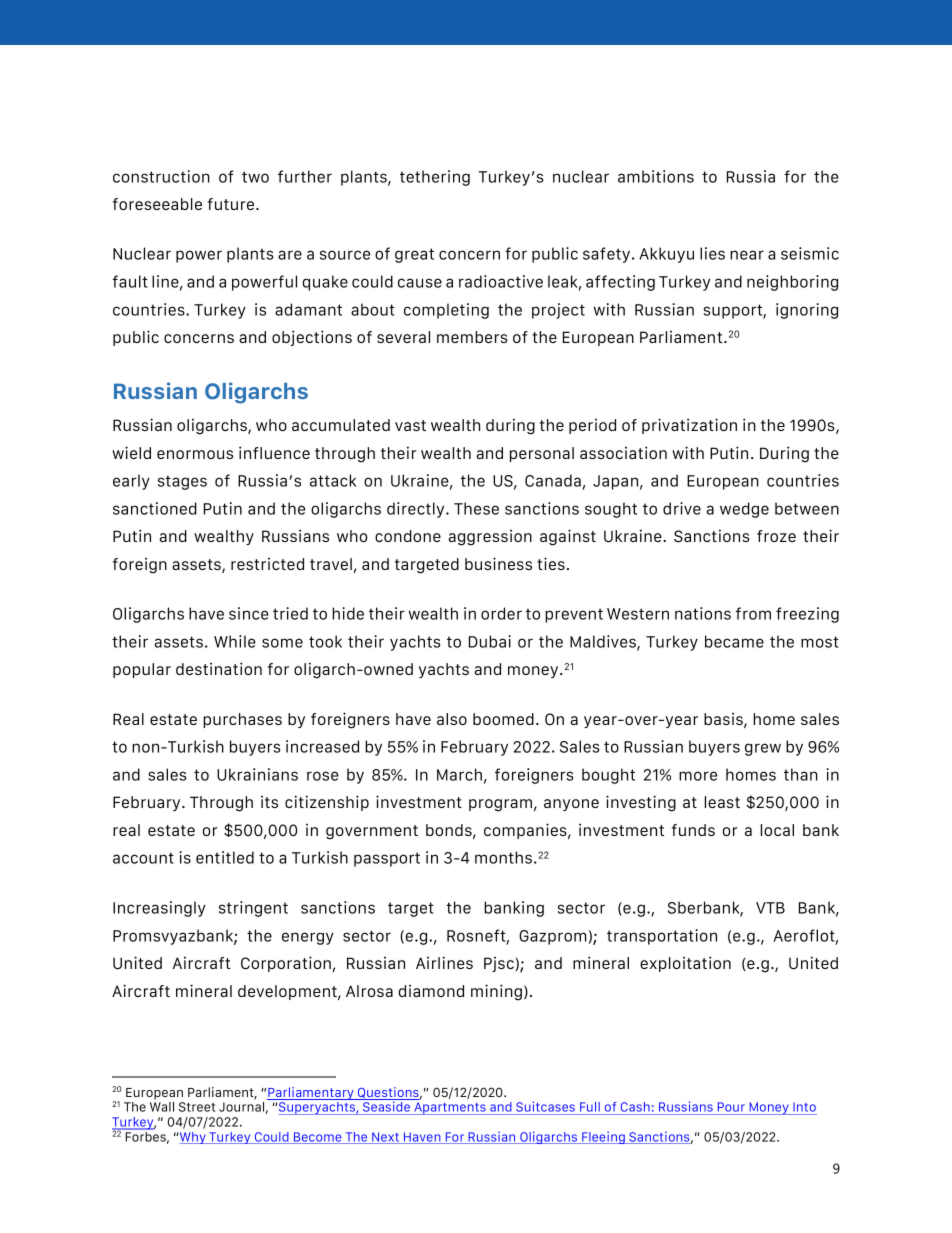  What do you see at coordinates (476, 508) in the screenshot?
I see `These` at bounding box center [476, 508].
